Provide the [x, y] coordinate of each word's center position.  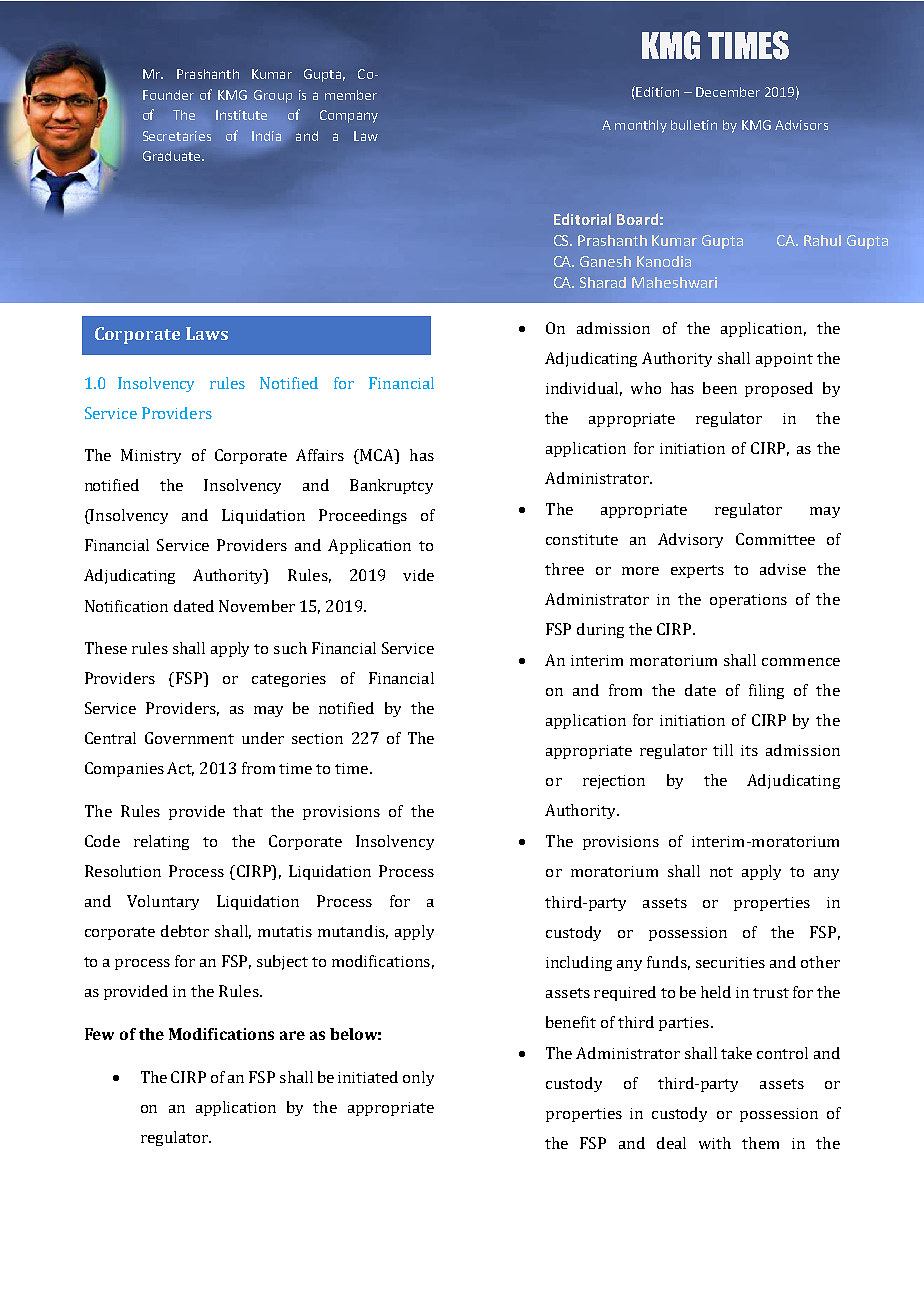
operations [748, 601]
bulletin [694, 125]
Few [99, 1034]
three [564, 569]
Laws [207, 333]
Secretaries [177, 136]
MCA [377, 456]
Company [349, 116]
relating [161, 842]
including [579, 963]
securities [730, 962]
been [720, 388]
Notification [126, 606]
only [418, 1078]
